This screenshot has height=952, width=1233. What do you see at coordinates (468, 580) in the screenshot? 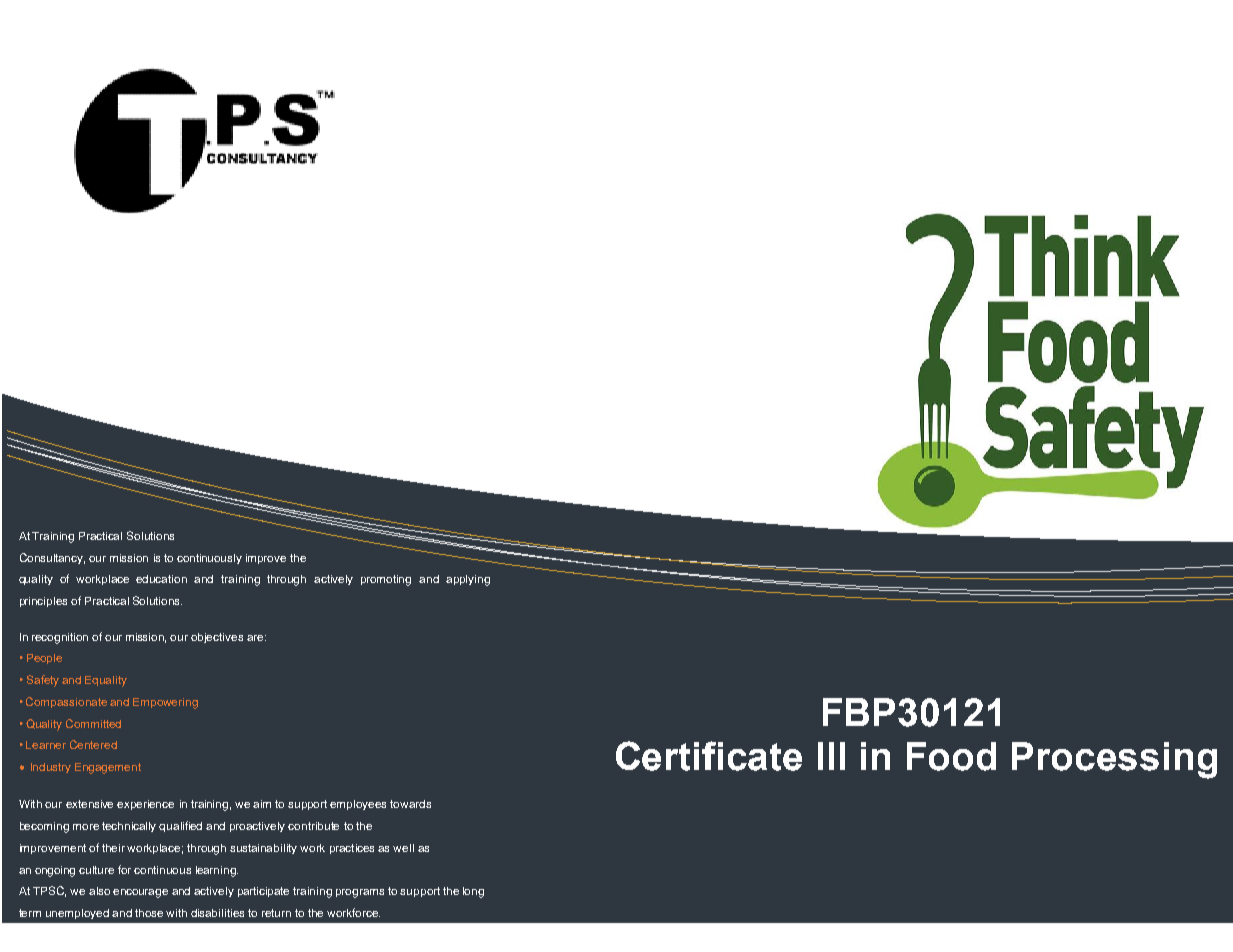
I see `applying` at bounding box center [468, 580].
